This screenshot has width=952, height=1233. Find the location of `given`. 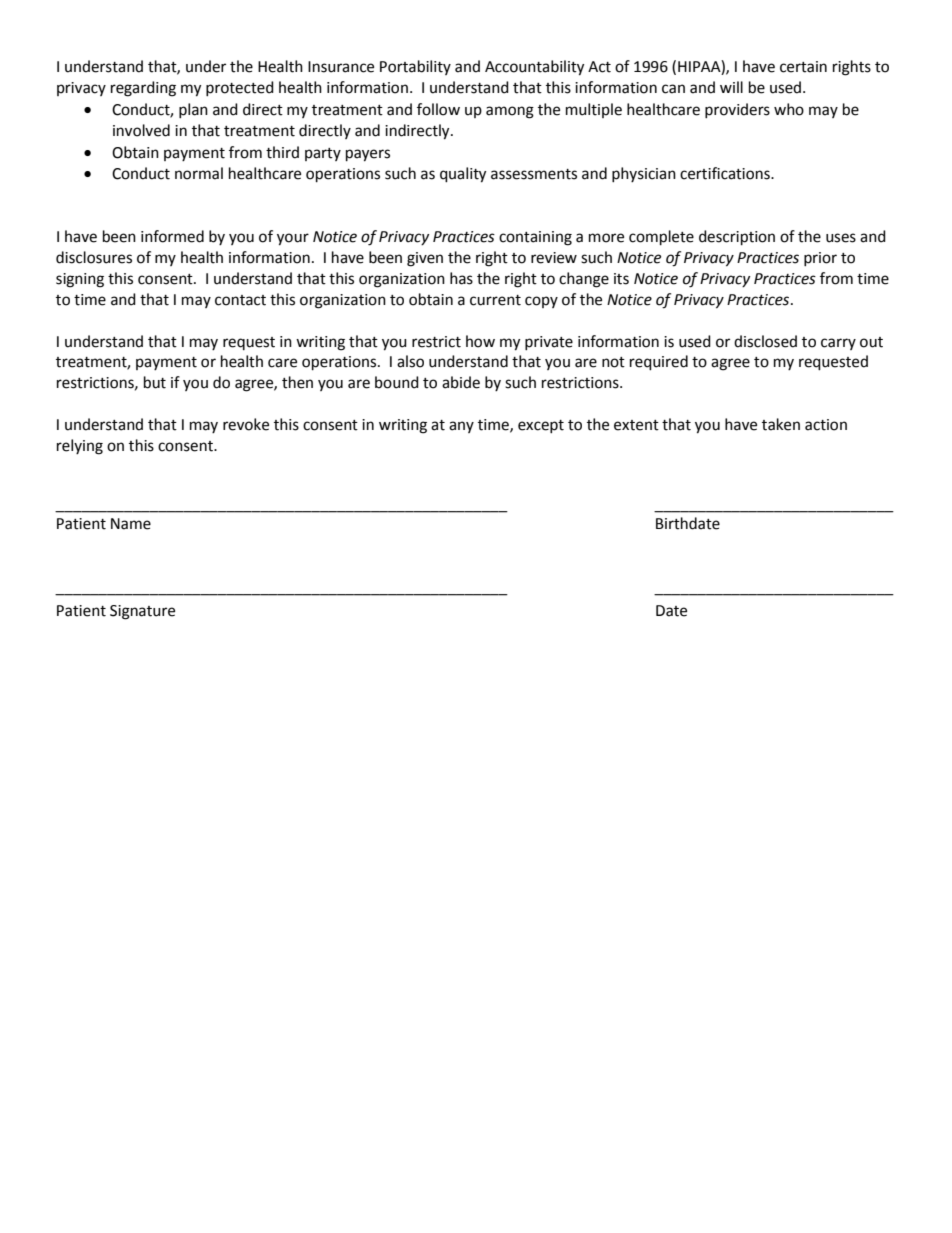

given is located at coordinates (425, 259).
